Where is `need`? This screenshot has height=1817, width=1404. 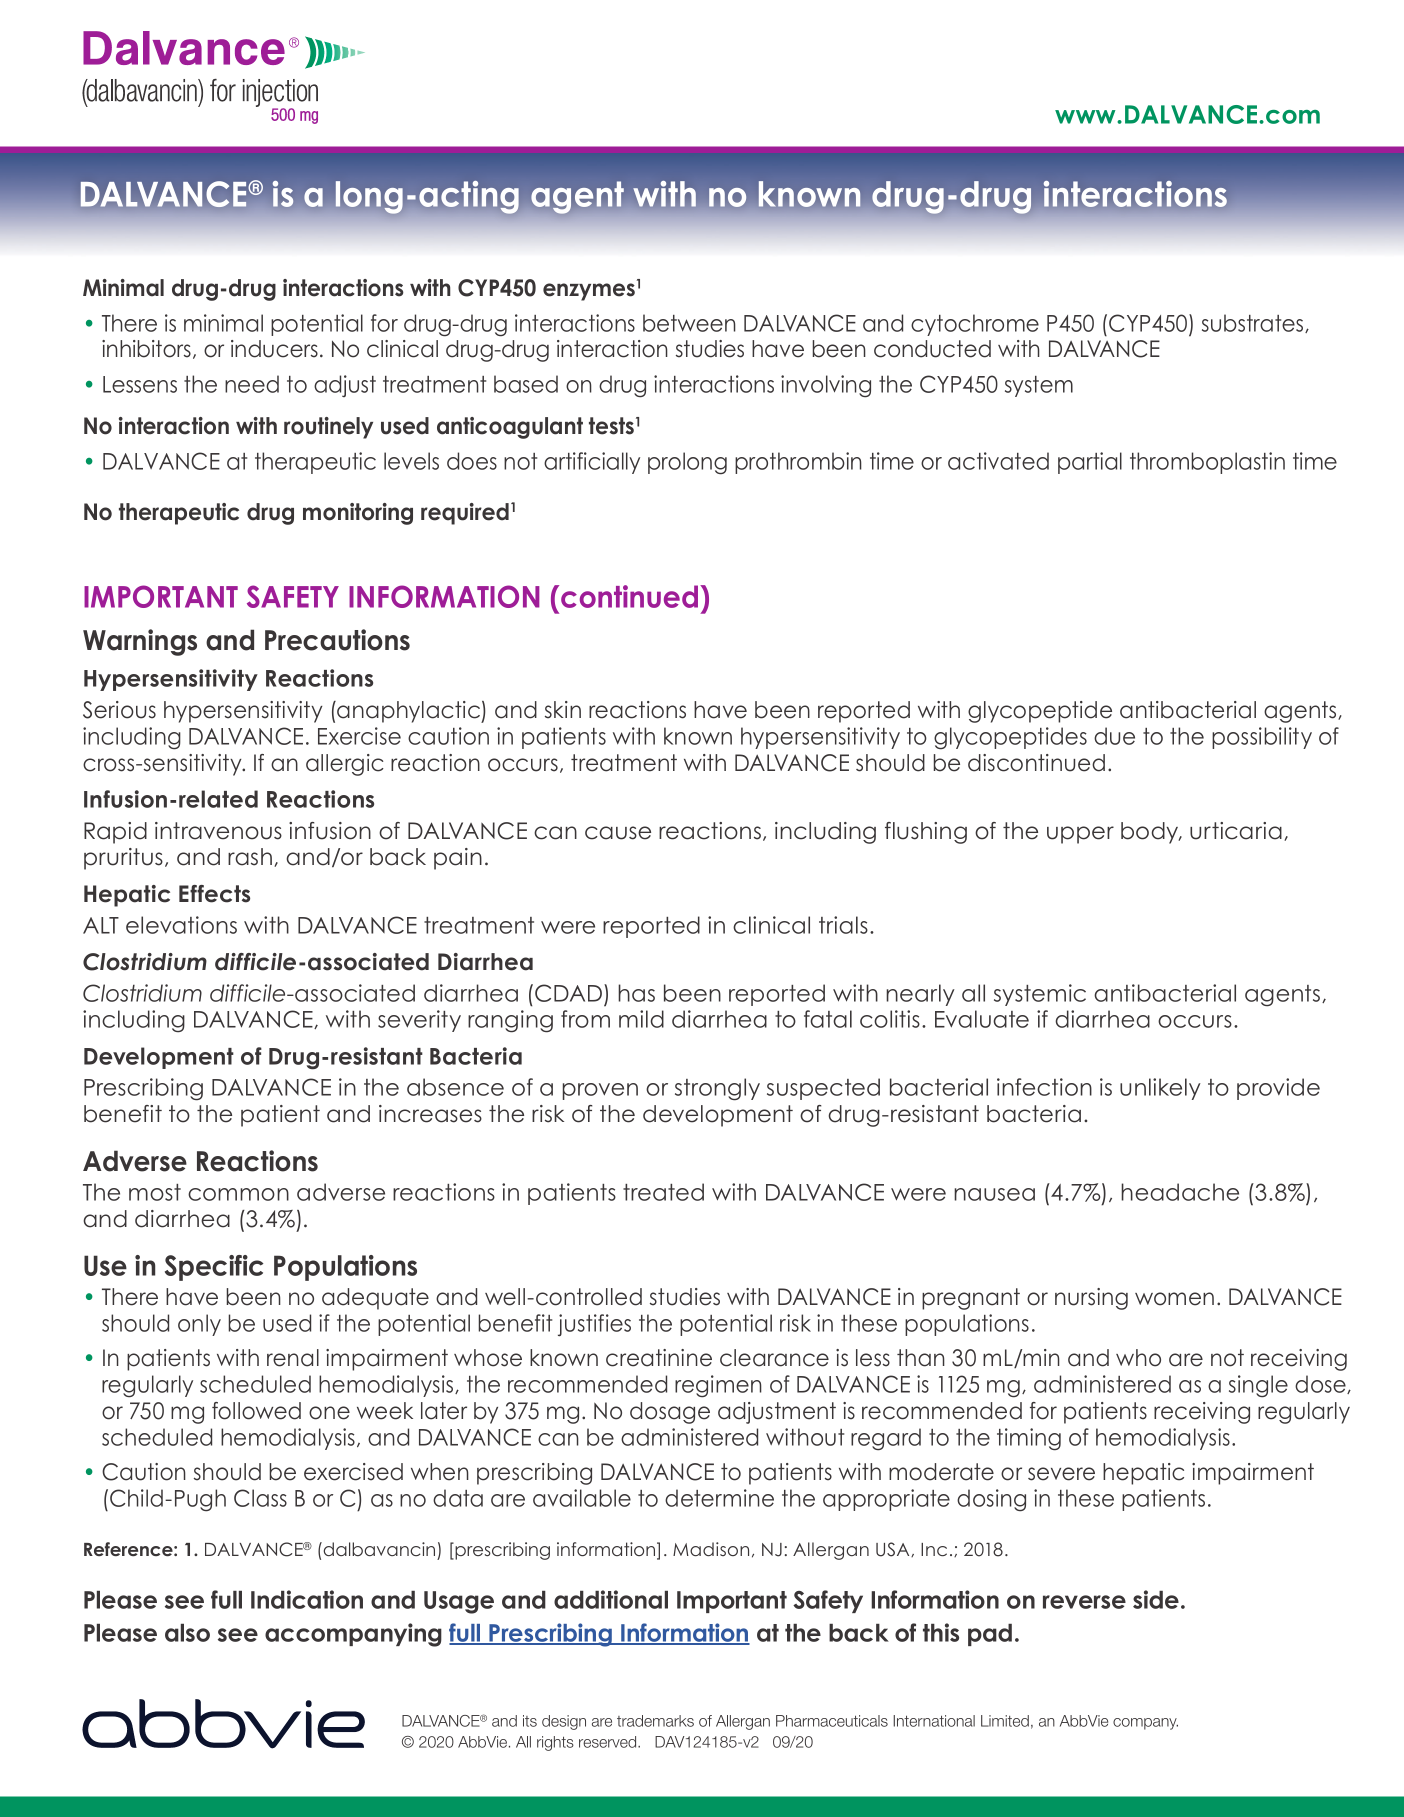 need is located at coordinates (252, 384).
